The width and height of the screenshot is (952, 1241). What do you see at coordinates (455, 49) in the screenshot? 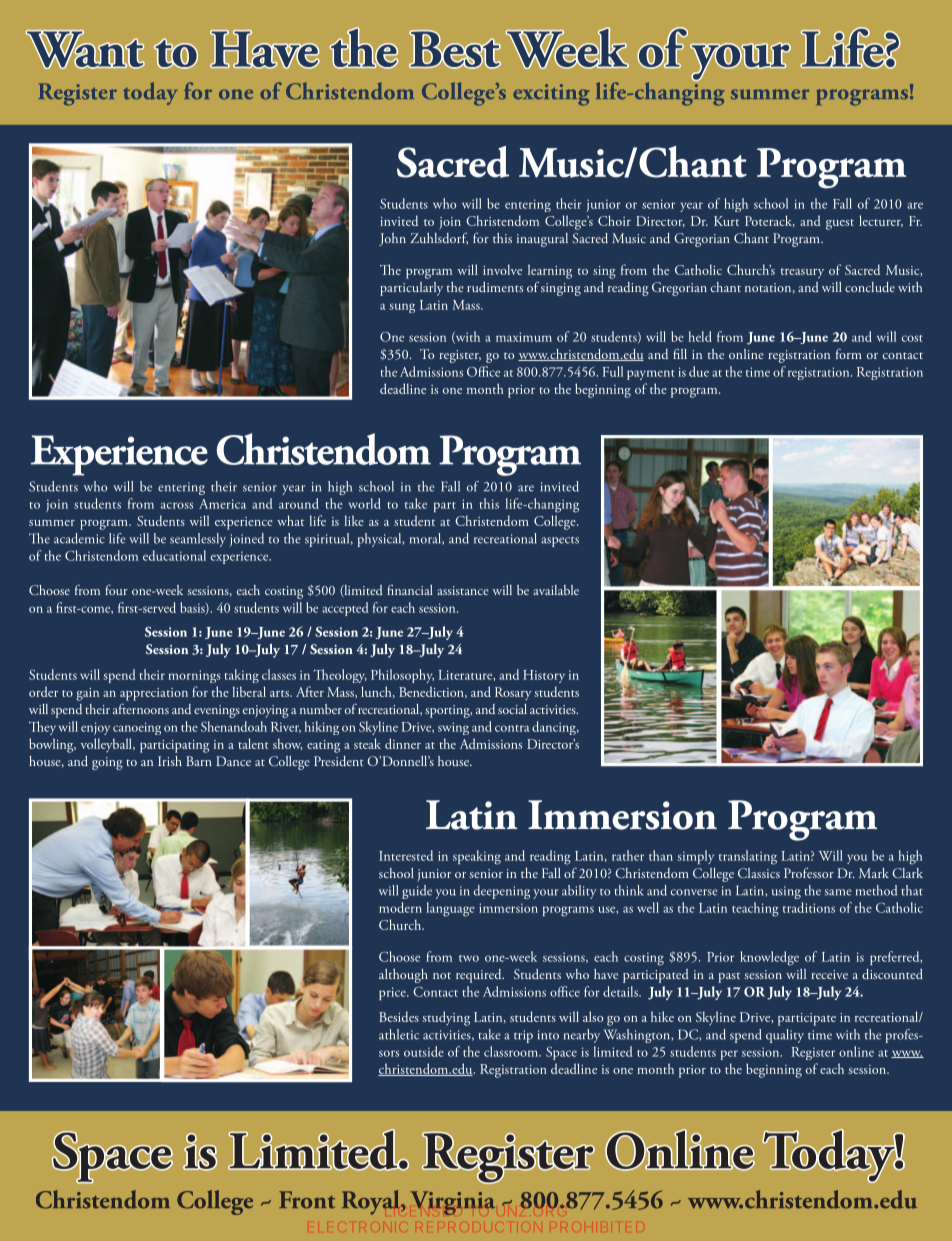
I see `Best` at bounding box center [455, 49].
